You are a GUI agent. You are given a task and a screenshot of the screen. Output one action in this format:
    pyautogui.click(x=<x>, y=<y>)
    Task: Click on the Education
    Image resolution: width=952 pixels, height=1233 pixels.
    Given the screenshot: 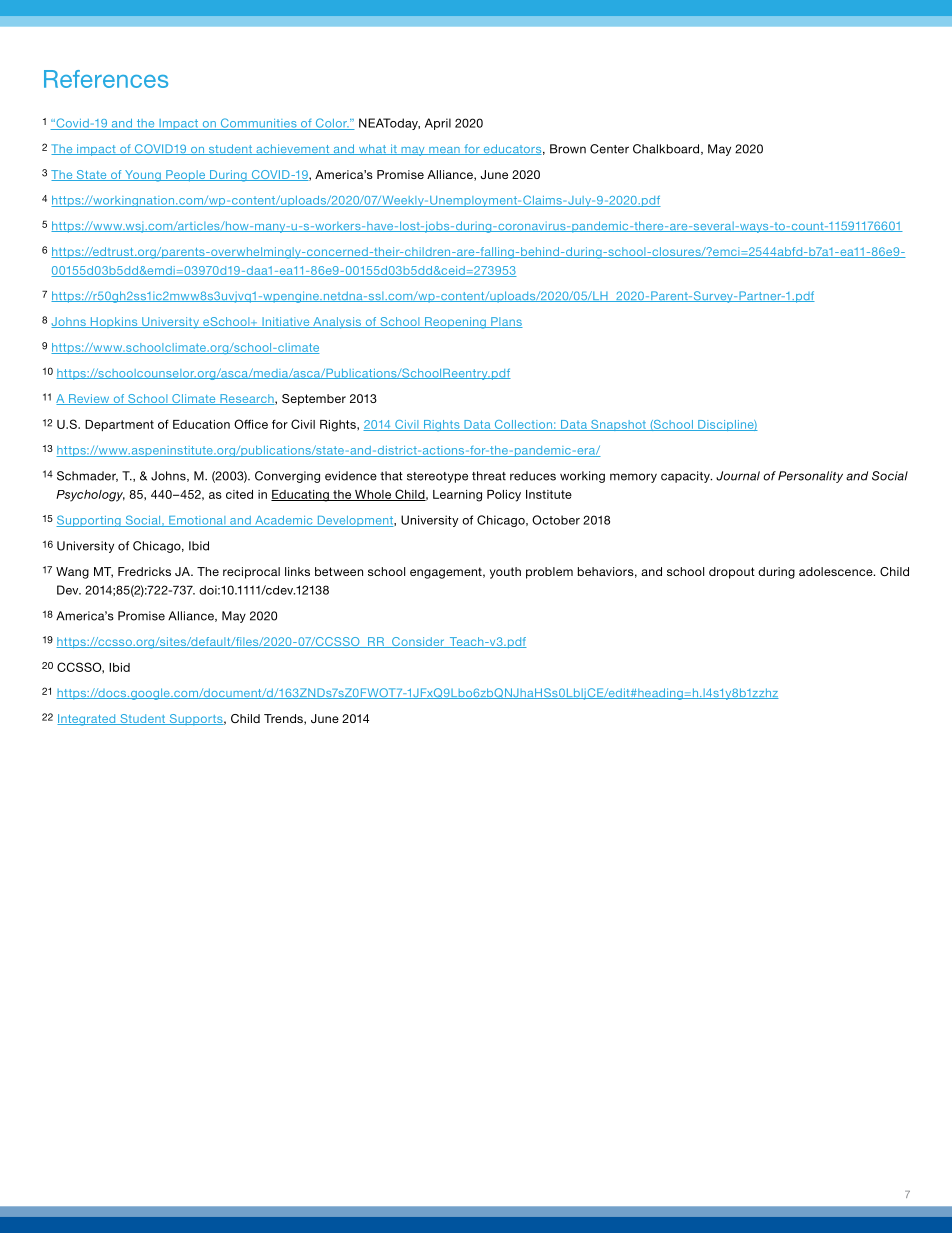 What is the action you would take?
    pyautogui.click(x=201, y=424)
